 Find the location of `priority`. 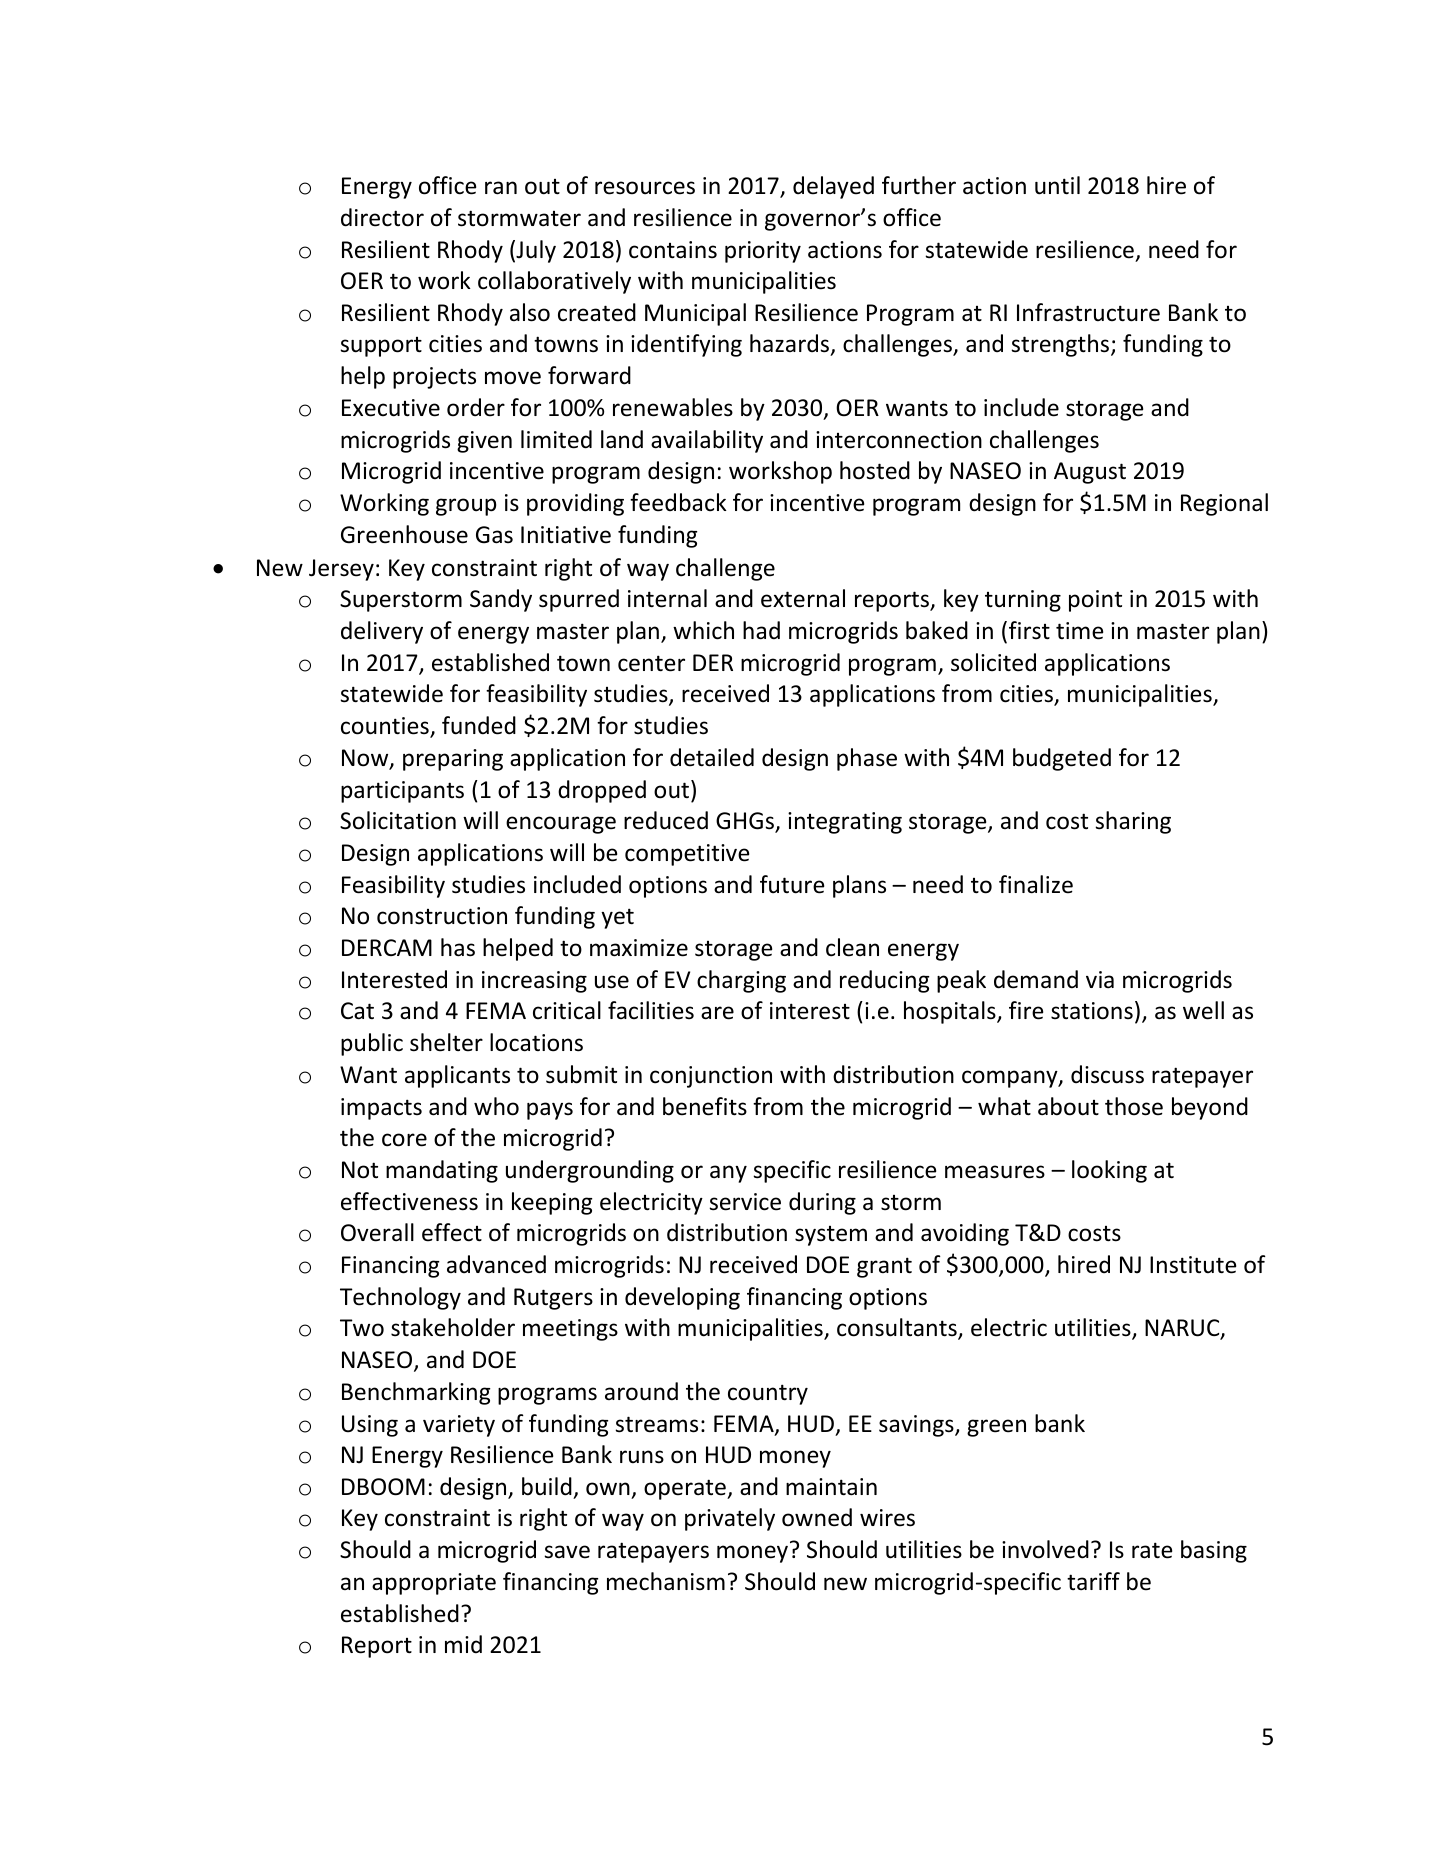

priority is located at coordinates (763, 252).
